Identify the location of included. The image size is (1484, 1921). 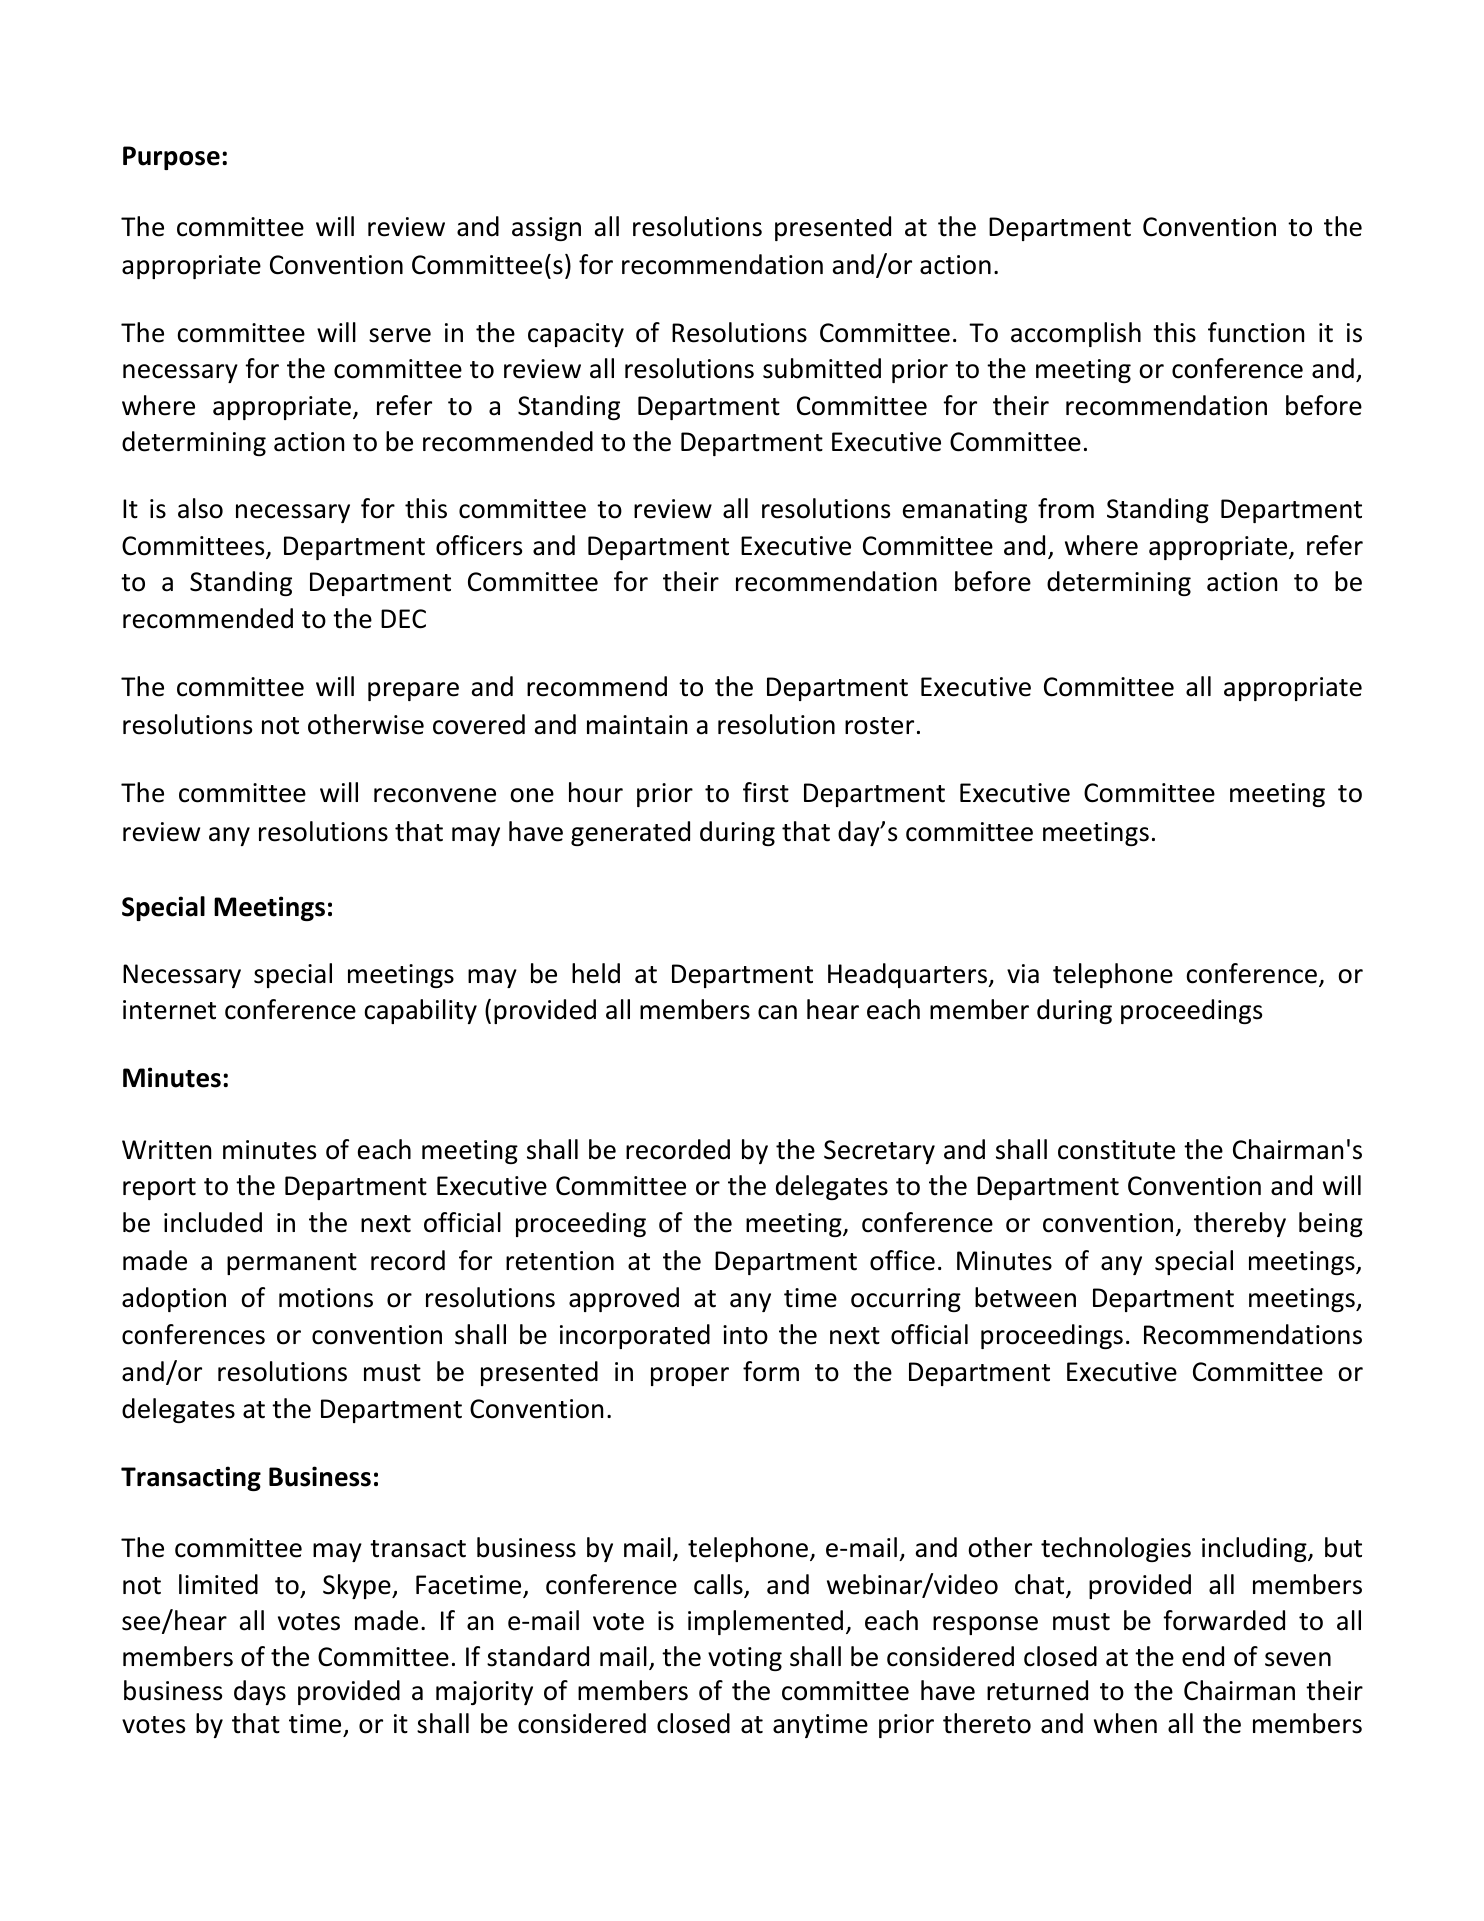
(213, 1222).
